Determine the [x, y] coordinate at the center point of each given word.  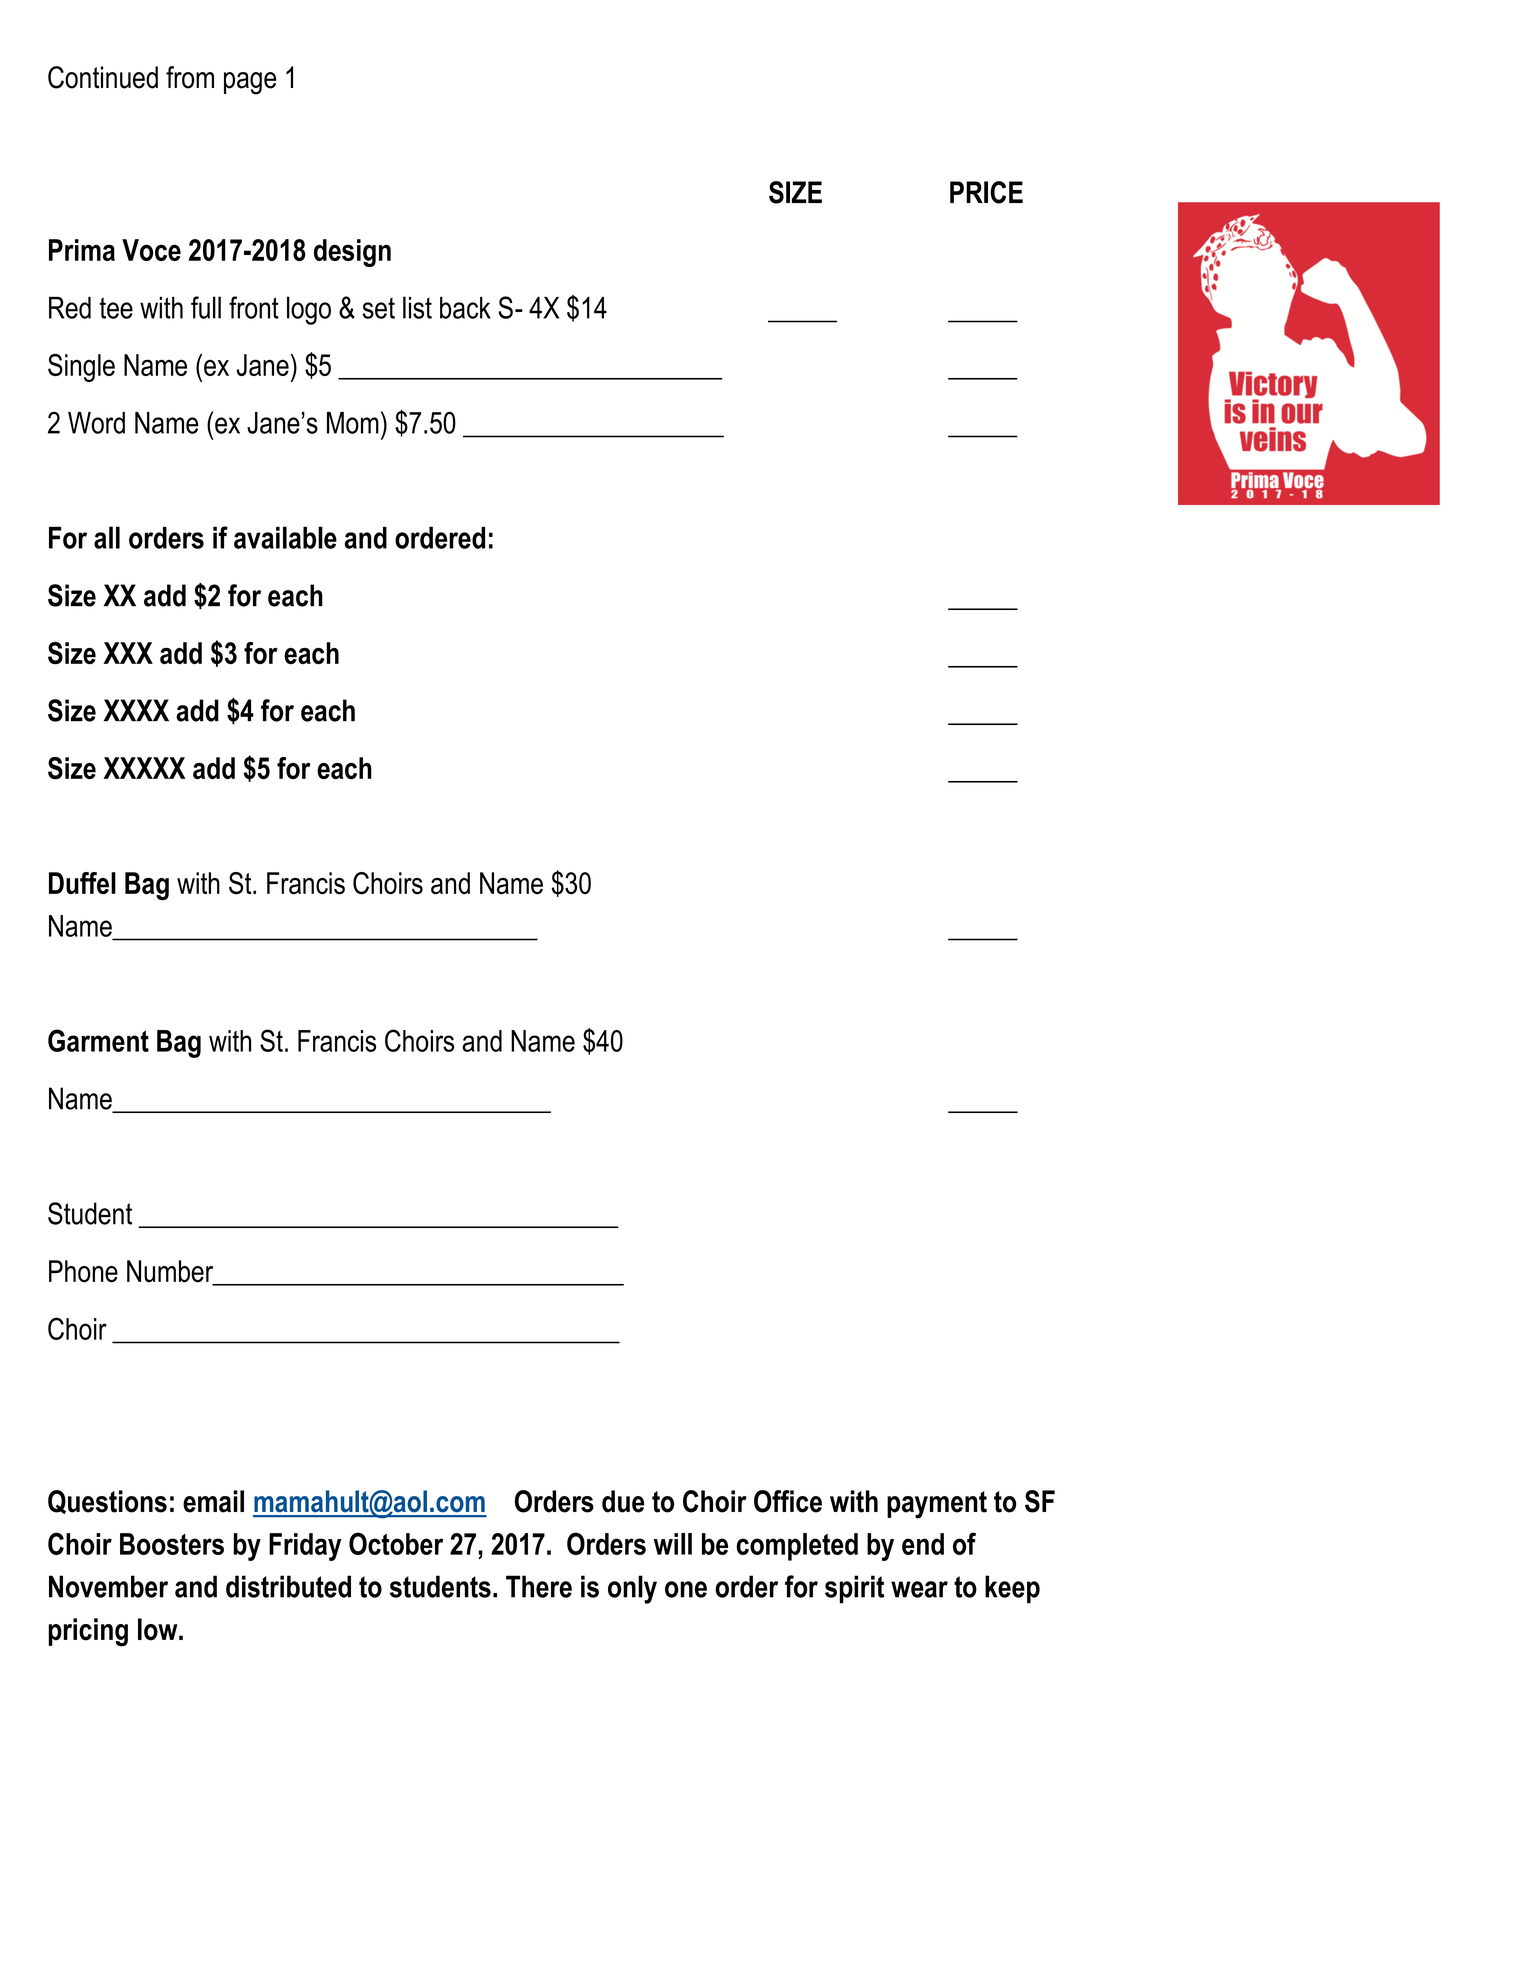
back [465, 308]
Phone [83, 1271]
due [623, 1501]
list [417, 307]
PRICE [986, 192]
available [285, 537]
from [190, 77]
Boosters [172, 1544]
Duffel [82, 883]
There [539, 1586]
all [107, 537]
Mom [353, 423]
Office [788, 1501]
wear [919, 1589]
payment [937, 1505]
